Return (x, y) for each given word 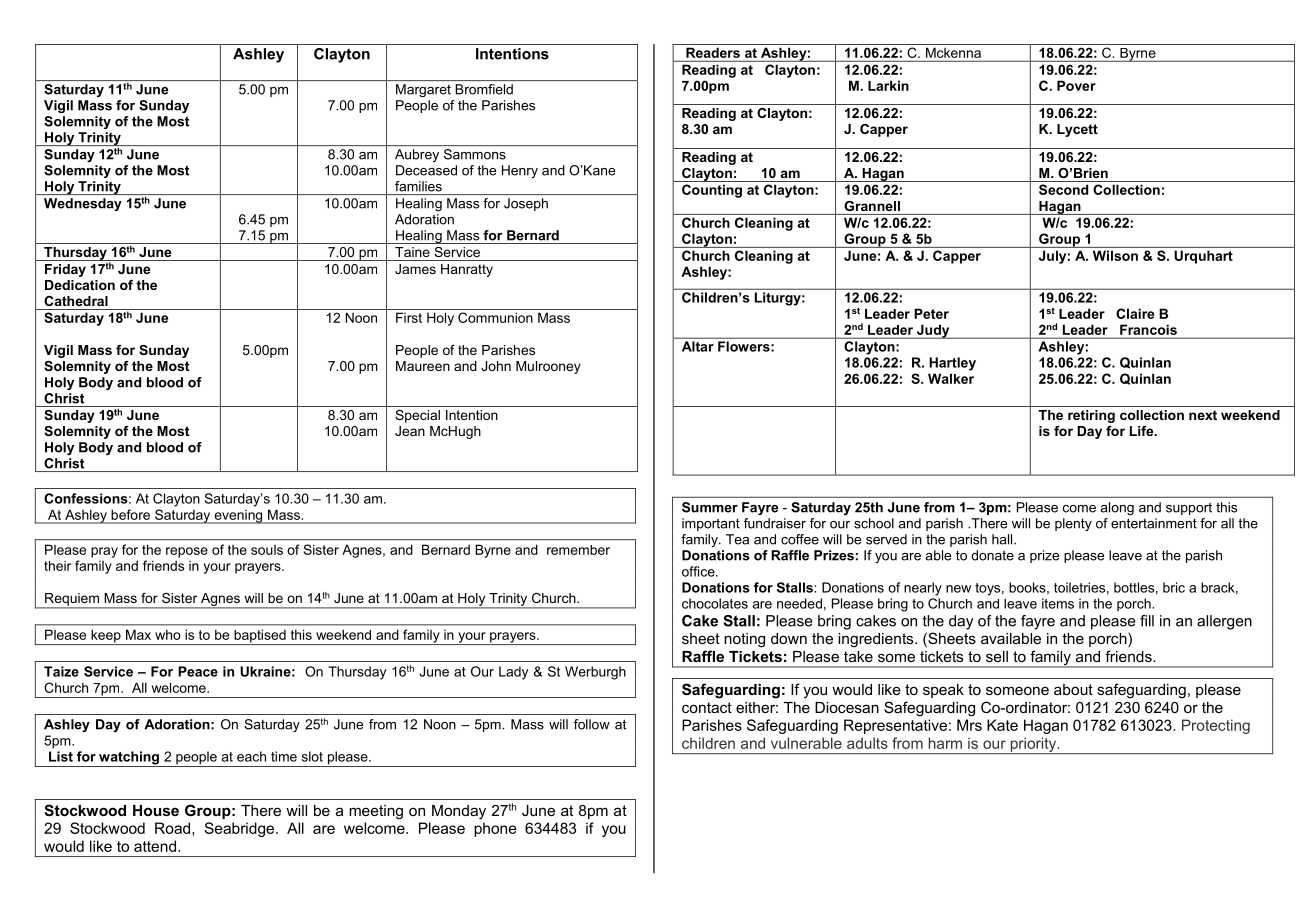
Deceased (426, 170)
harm (945, 743)
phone (495, 829)
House (156, 810)
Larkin (888, 85)
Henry (520, 171)
